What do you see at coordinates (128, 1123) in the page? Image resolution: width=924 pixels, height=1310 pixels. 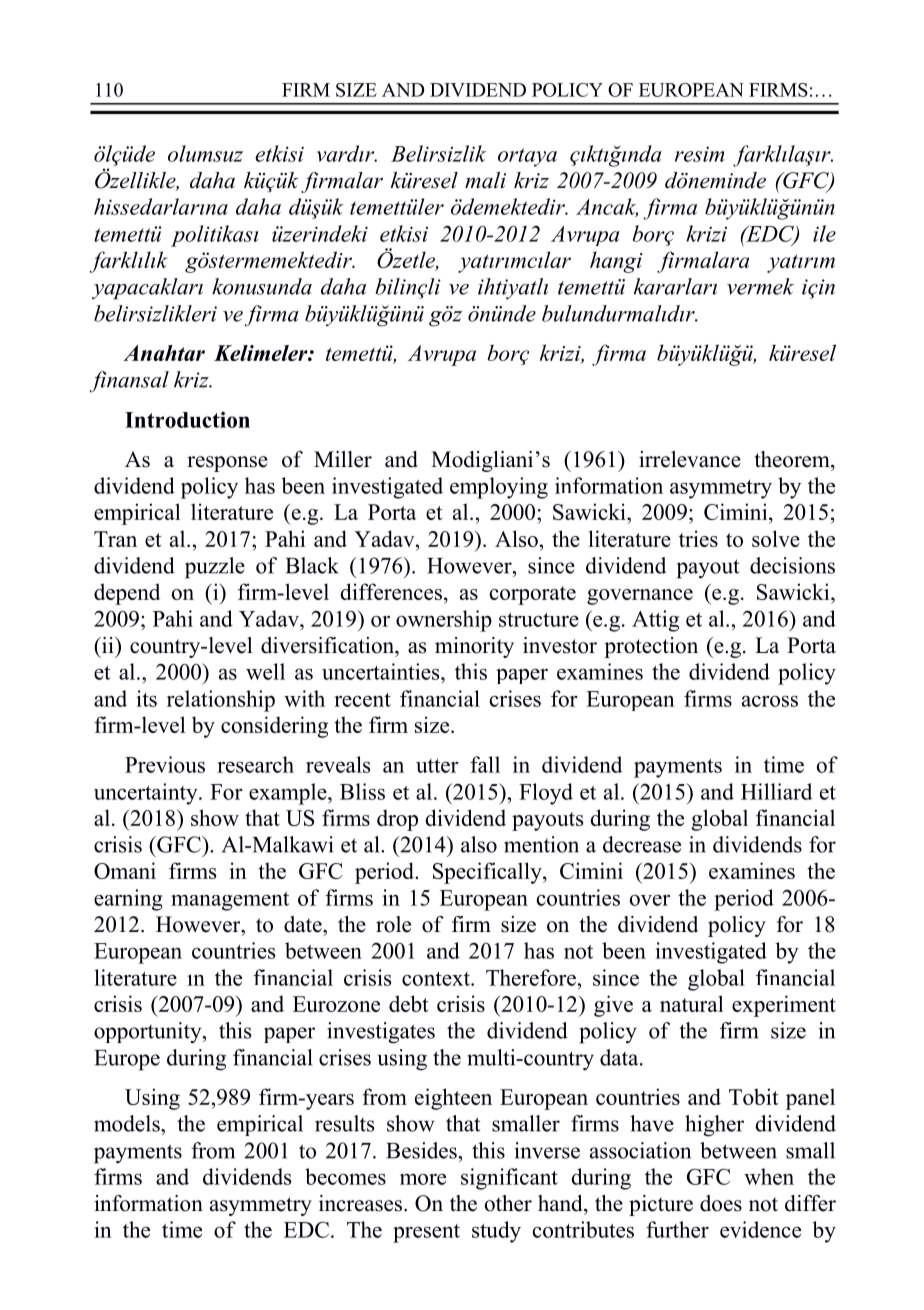 I see `models` at bounding box center [128, 1123].
